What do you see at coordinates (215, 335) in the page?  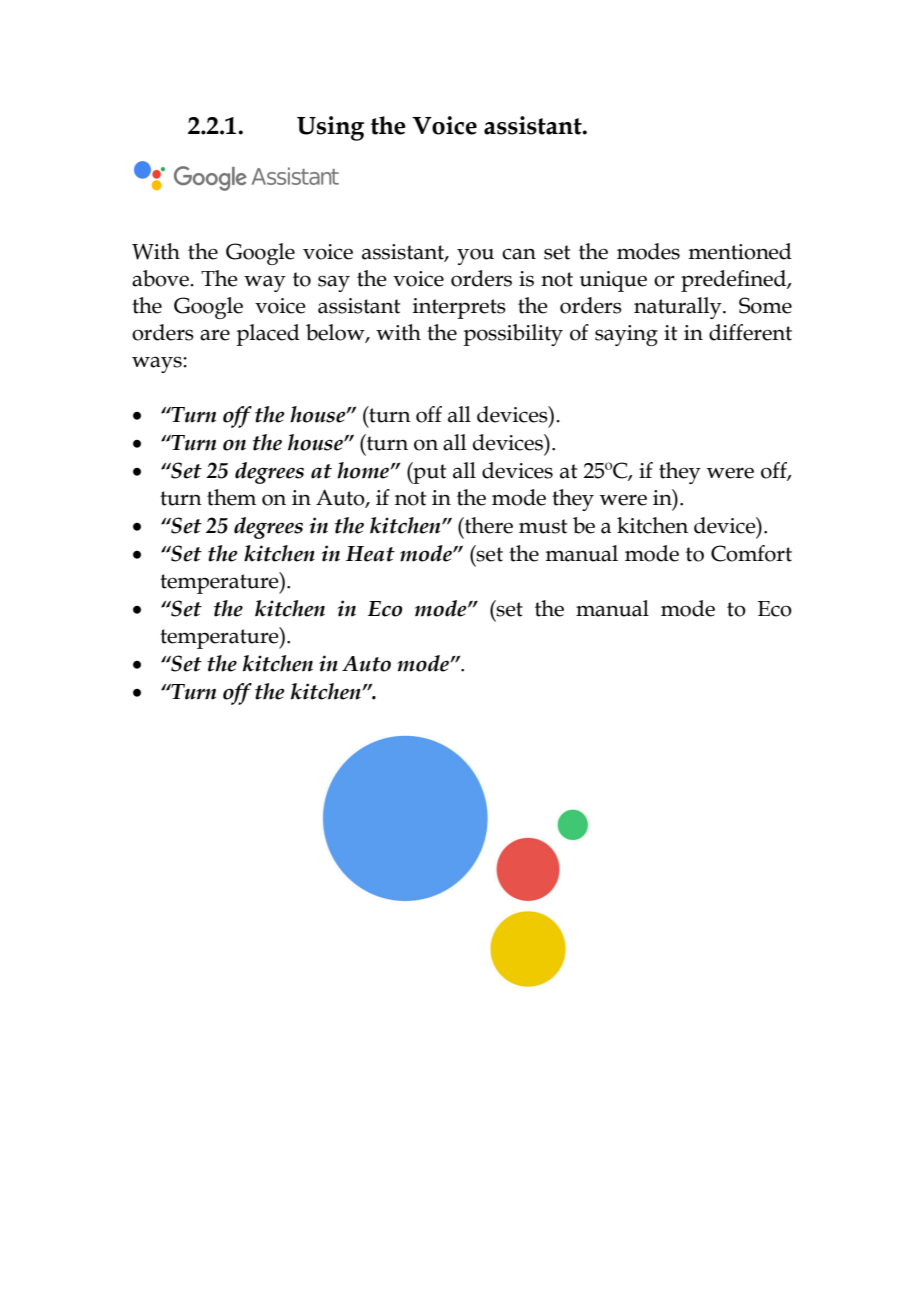 I see `are` at bounding box center [215, 335].
